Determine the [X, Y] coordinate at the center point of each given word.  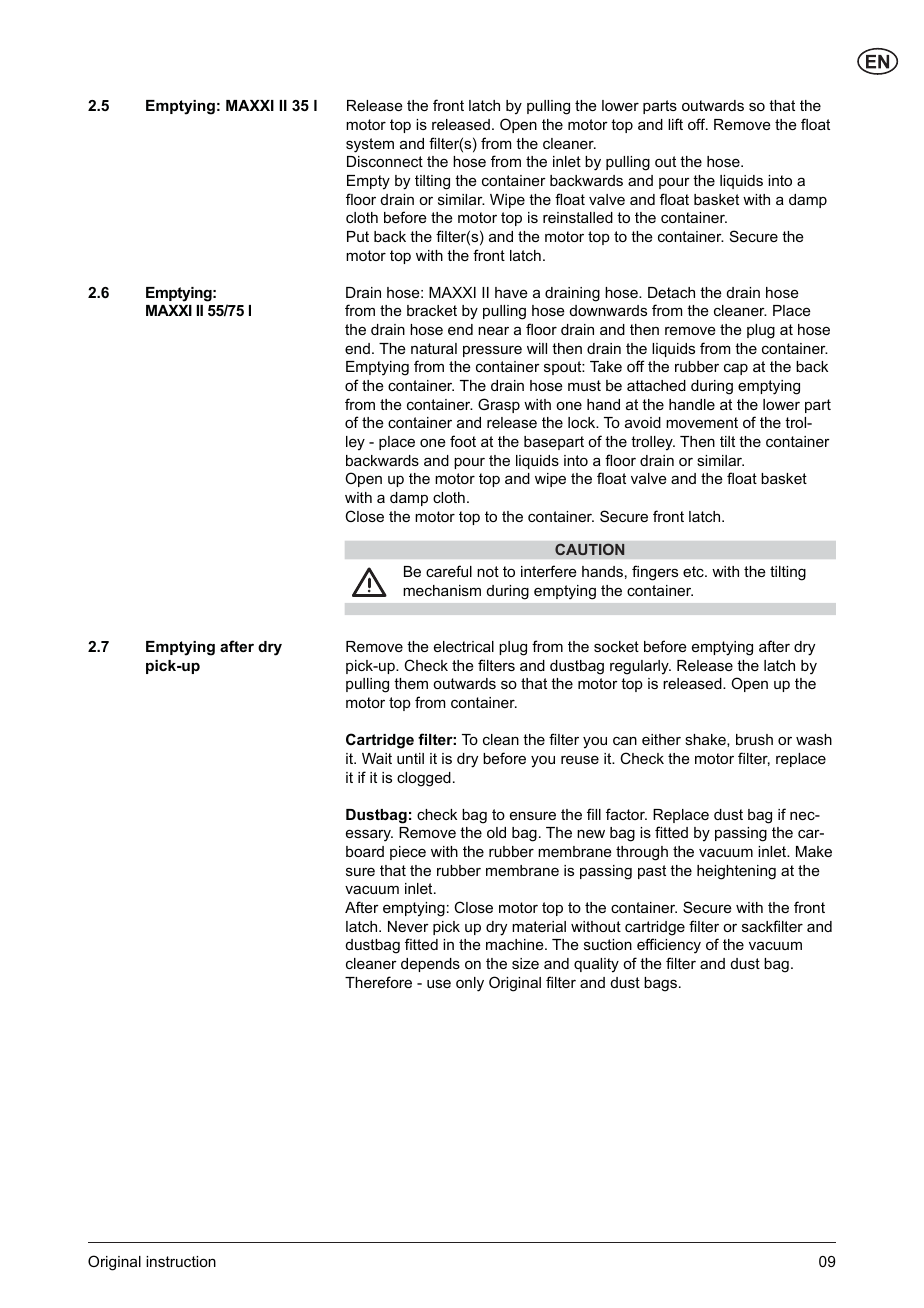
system [370, 145]
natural [434, 348]
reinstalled [578, 217]
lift [675, 124]
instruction [181, 1261]
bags [660, 984]
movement [702, 422]
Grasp [499, 405]
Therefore [378, 982]
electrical [464, 646]
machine [516, 944]
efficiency [669, 946]
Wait [377, 758]
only [470, 984]
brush [754, 739]
